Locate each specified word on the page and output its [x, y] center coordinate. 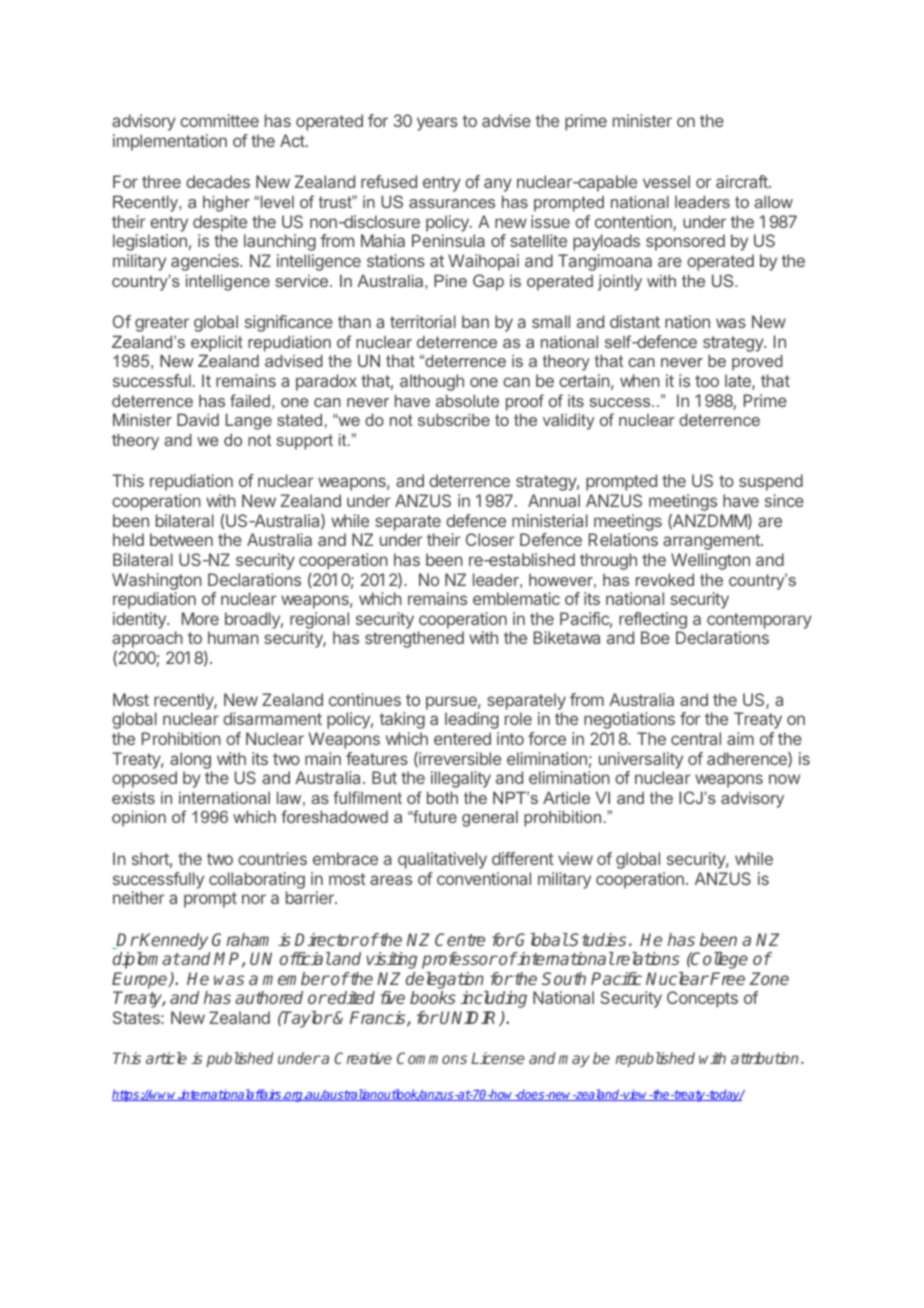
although [432, 382]
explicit [217, 343]
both [442, 797]
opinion [139, 818]
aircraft [743, 181]
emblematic [516, 598]
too [707, 381]
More [200, 618]
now [784, 779]
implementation [170, 142]
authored [269, 997]
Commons [432, 1058]
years [437, 124]
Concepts [702, 999]
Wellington [710, 561]
